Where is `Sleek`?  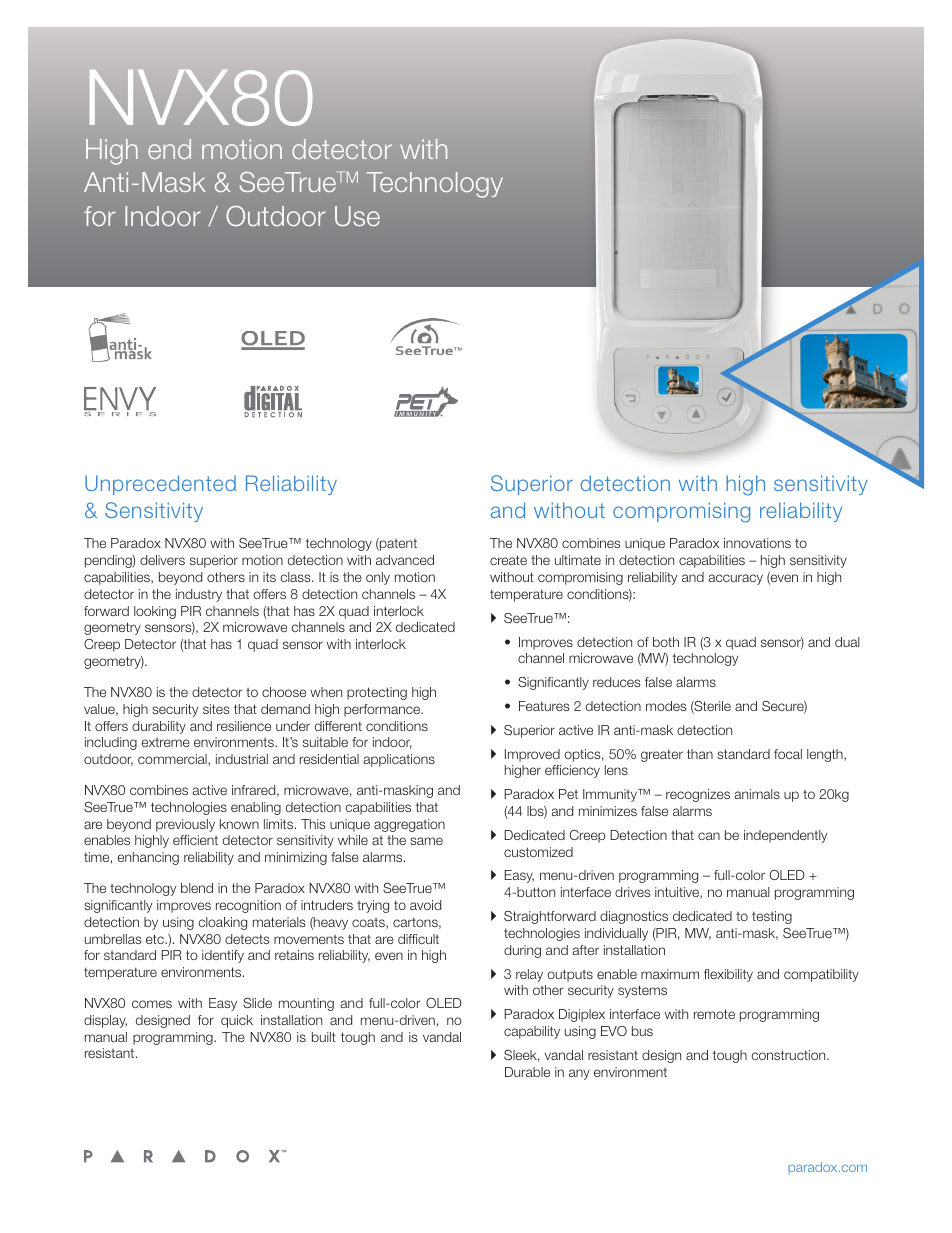 Sleek is located at coordinates (522, 1056).
